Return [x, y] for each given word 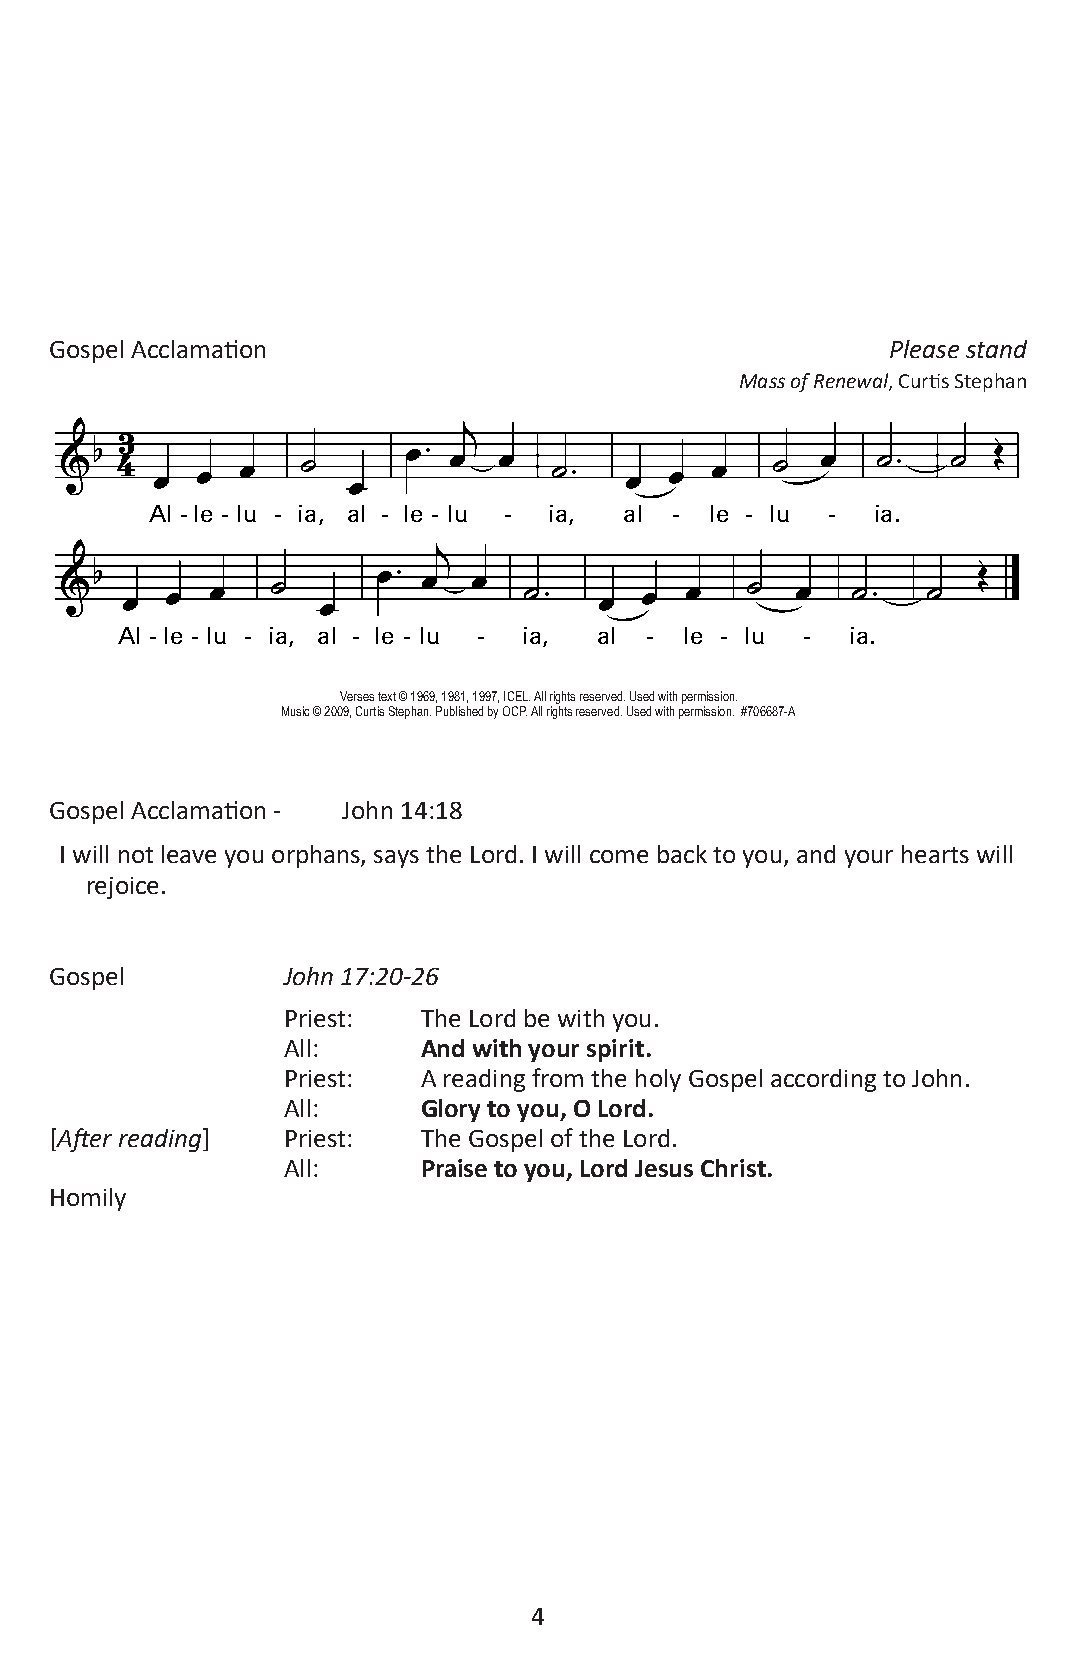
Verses [357, 696]
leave [189, 854]
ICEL [517, 696]
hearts [935, 854]
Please [924, 349]
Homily [88, 1199]
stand [996, 349]
